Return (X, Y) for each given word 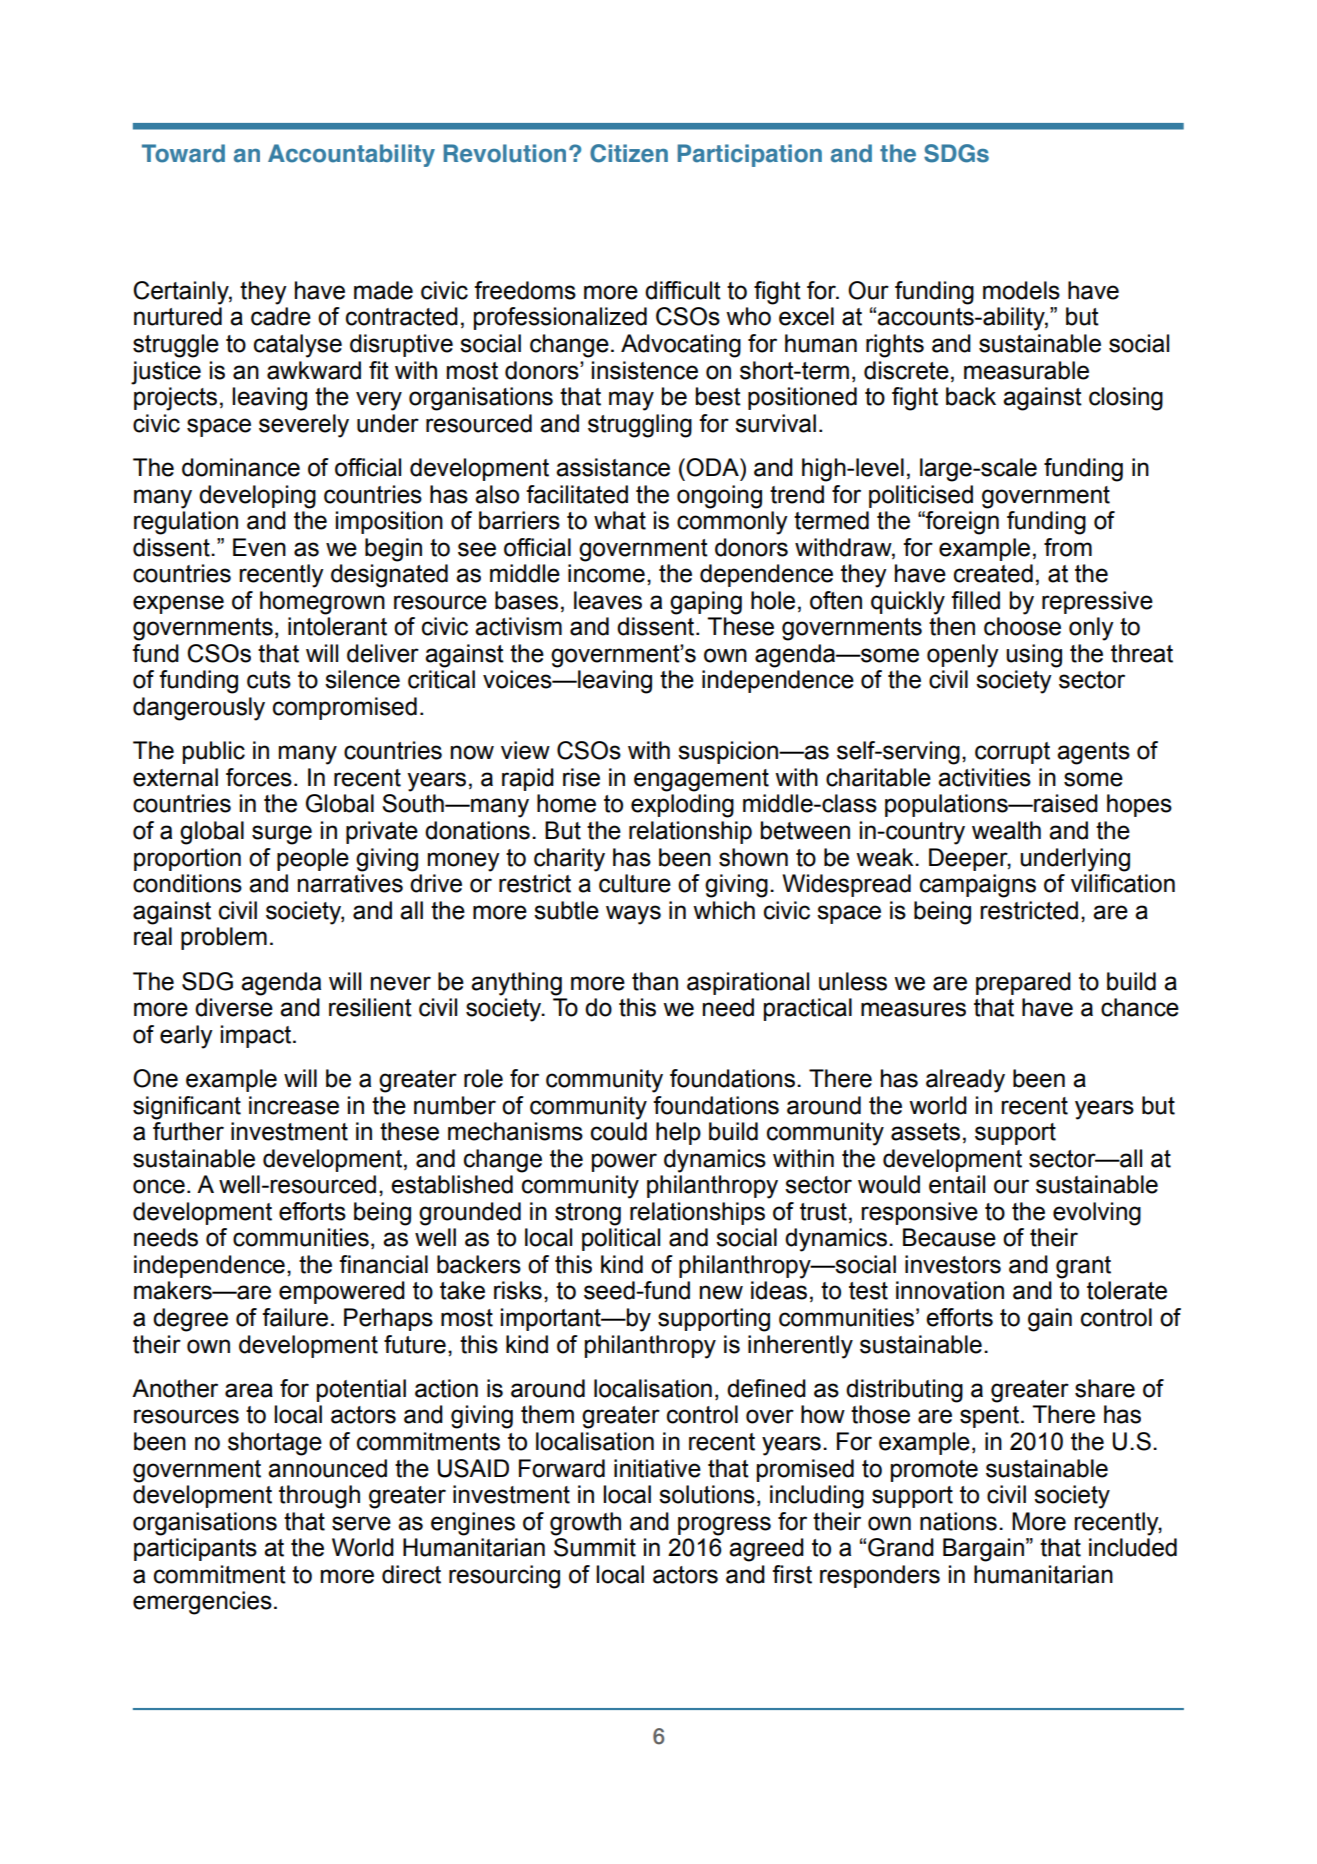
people (313, 859)
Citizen (629, 153)
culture (635, 883)
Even (259, 547)
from (1068, 547)
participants (195, 1549)
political (621, 1239)
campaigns (978, 886)
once (159, 1186)
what (620, 520)
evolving (1097, 1214)
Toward (183, 153)
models (1021, 290)
